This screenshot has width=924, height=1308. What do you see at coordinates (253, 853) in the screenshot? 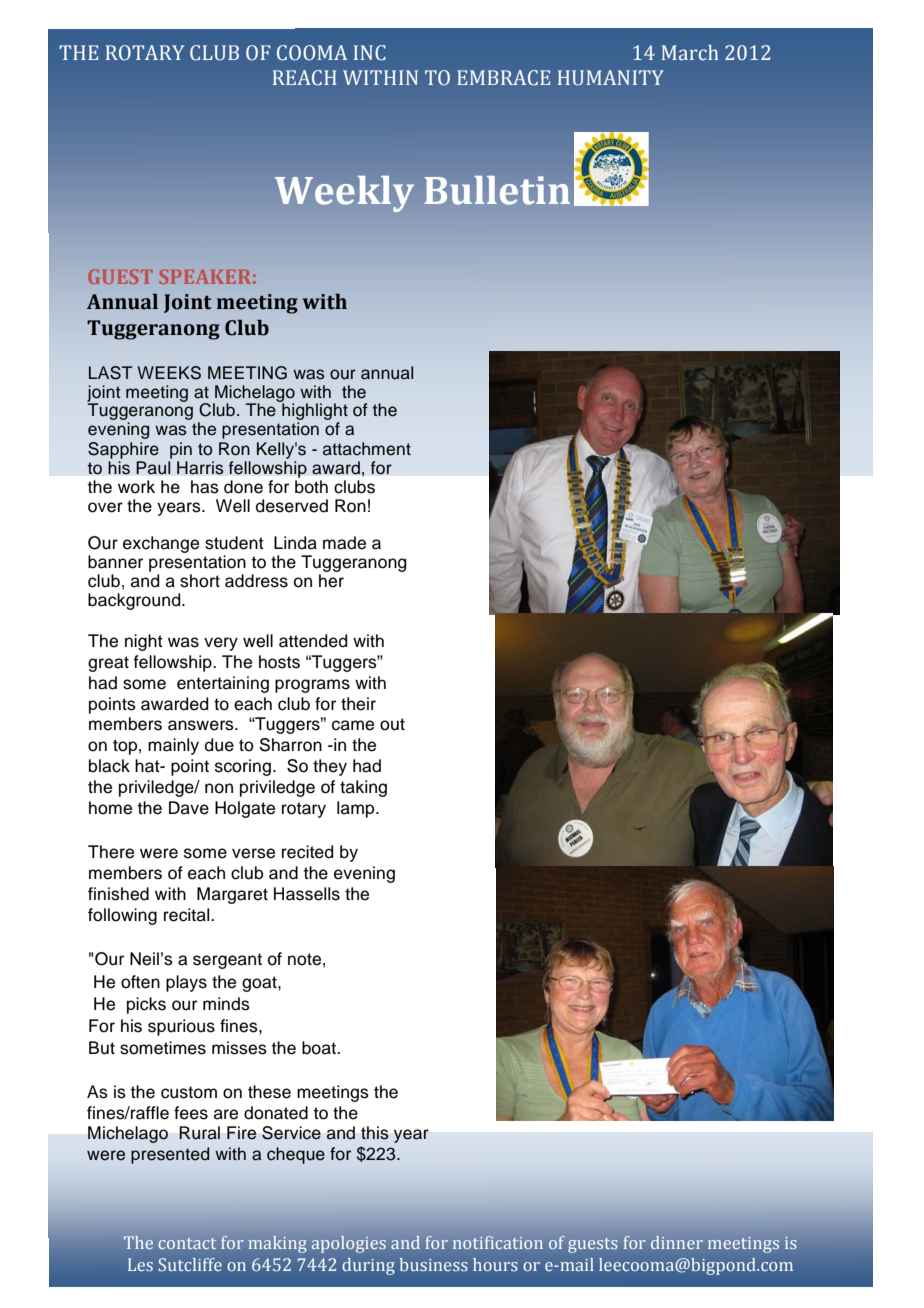
I see `verse` at bounding box center [253, 853].
